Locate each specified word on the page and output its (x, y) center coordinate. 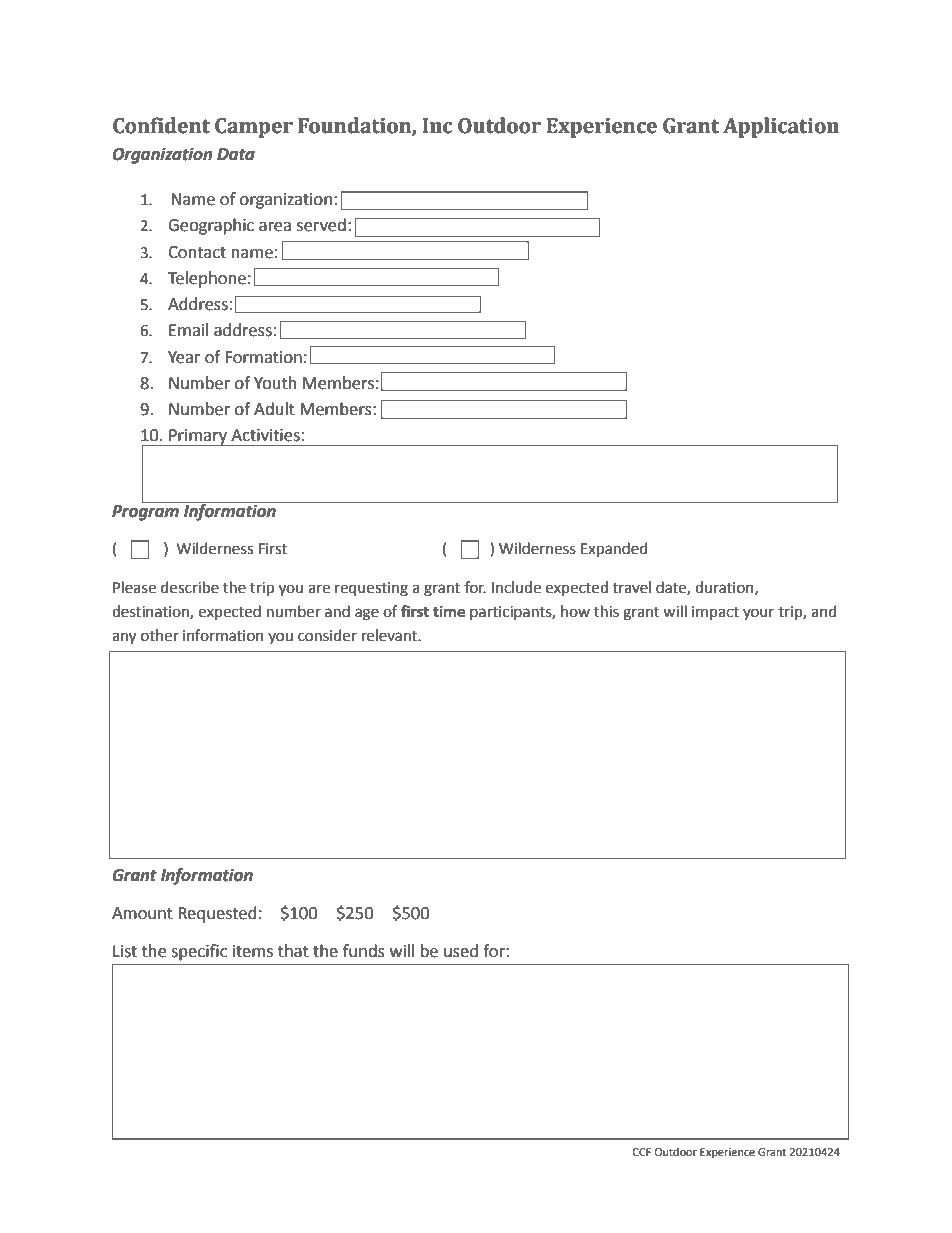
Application (781, 127)
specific (199, 952)
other (160, 635)
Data (236, 154)
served (321, 225)
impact (715, 613)
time (449, 612)
